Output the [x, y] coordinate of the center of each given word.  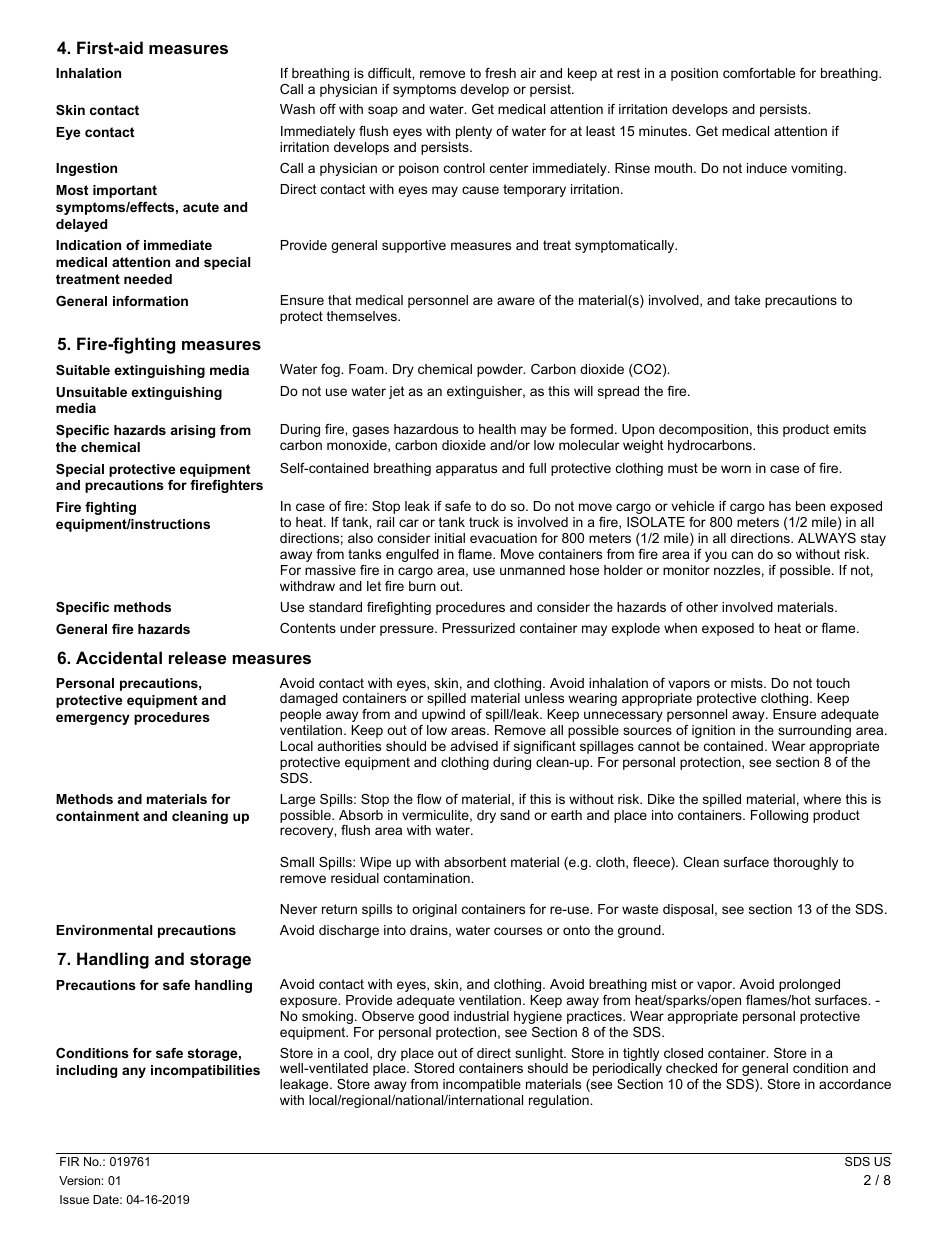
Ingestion [86, 169]
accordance [855, 1084]
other [702, 607]
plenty [474, 132]
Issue [74, 1199]
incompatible [482, 1085]
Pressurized [479, 628]
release [197, 657]
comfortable [759, 73]
